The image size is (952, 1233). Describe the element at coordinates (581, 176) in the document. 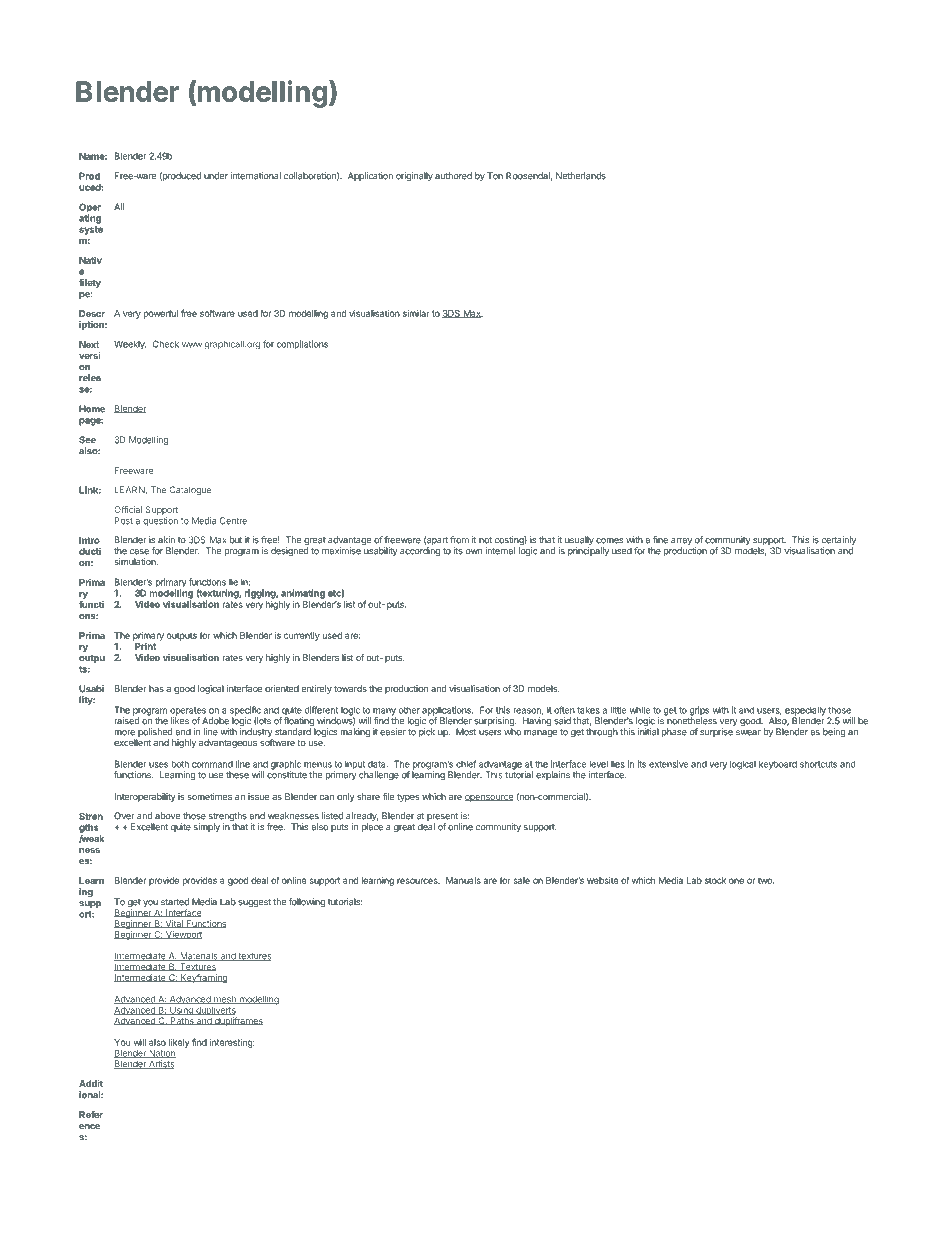

I see `Netherlands` at that location.
